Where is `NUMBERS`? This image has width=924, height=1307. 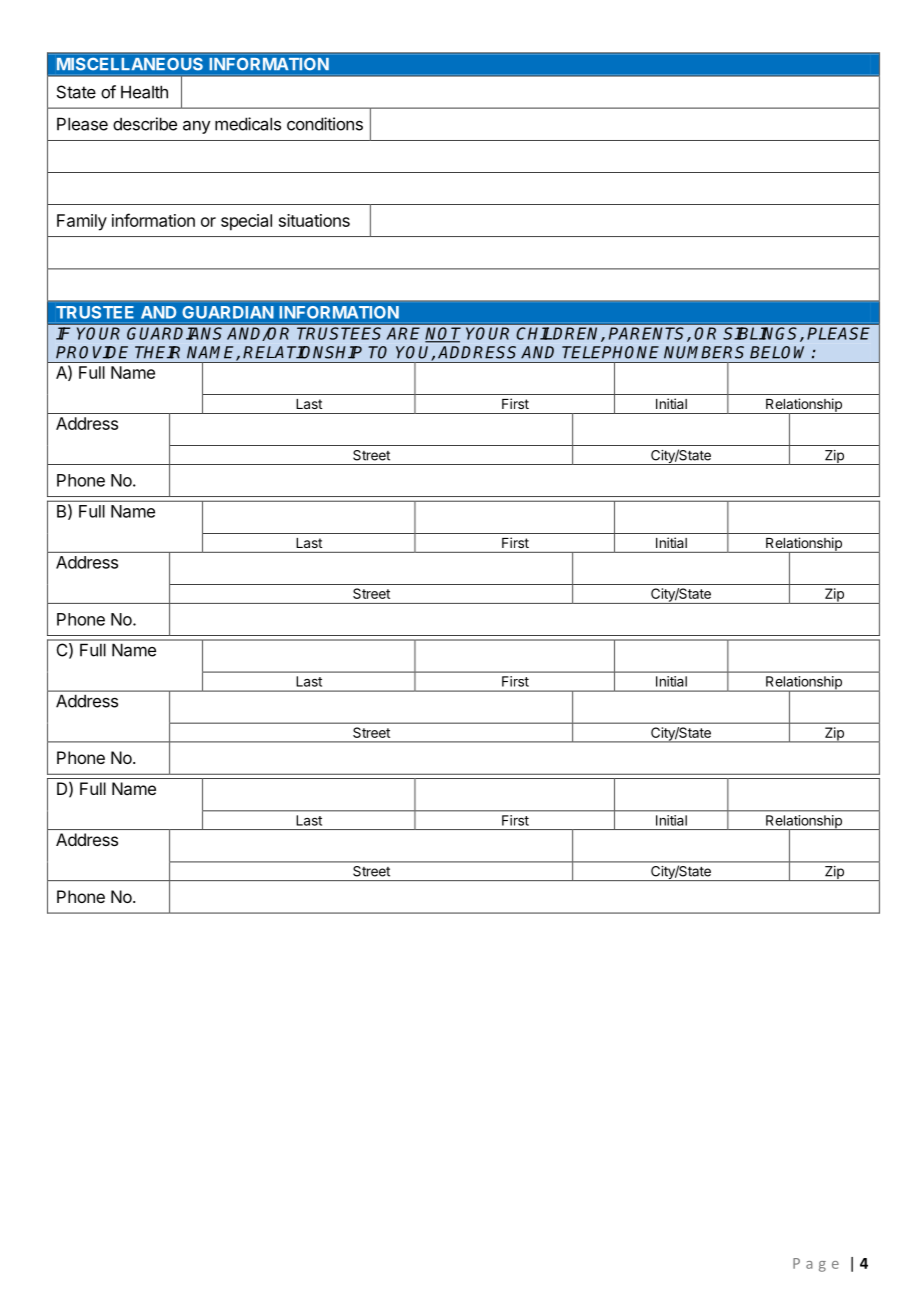
NUMBERS is located at coordinates (704, 352).
